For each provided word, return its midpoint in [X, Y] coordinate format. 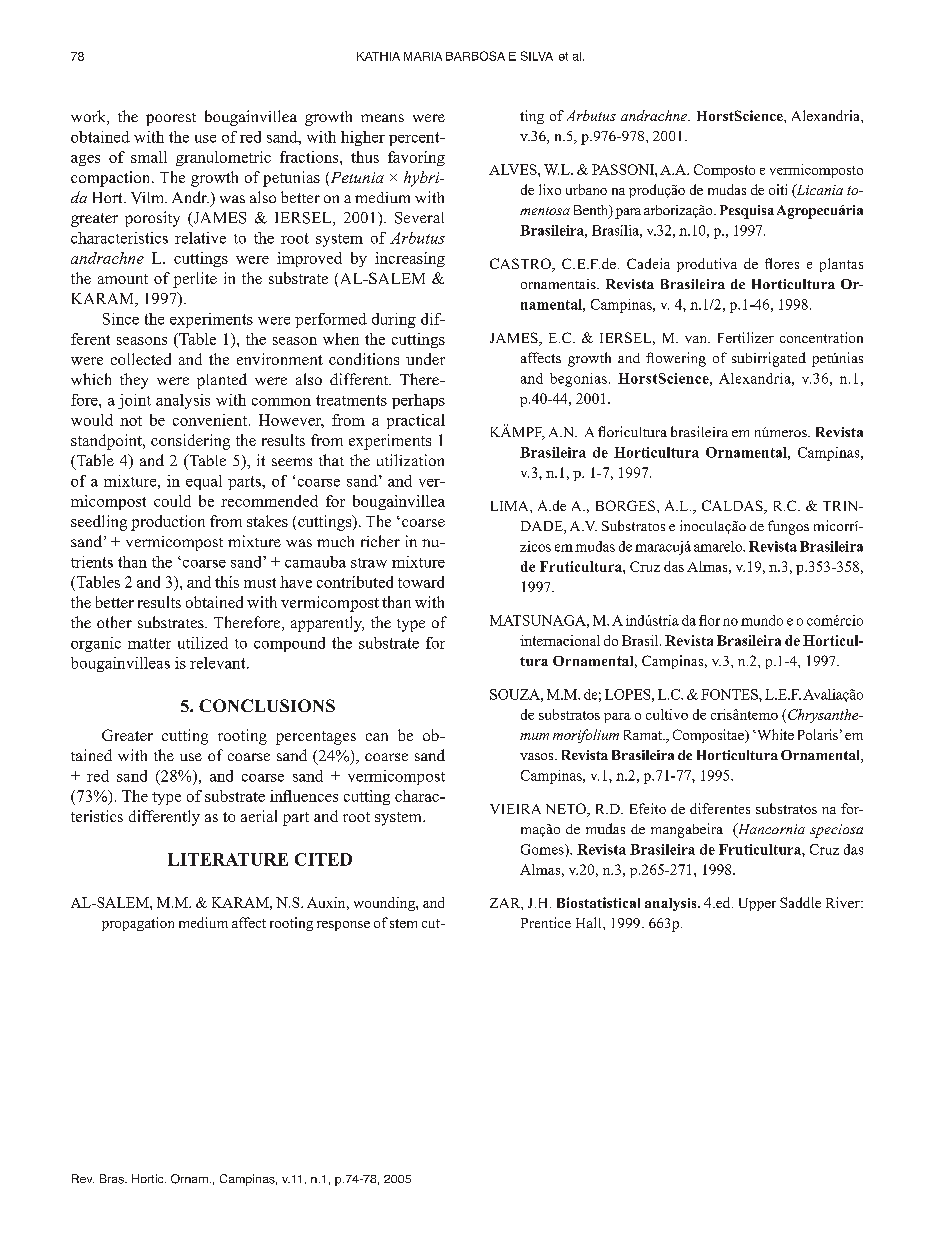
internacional [560, 640]
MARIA [423, 56]
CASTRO [521, 265]
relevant [219, 663]
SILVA [537, 56]
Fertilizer [746, 337]
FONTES [730, 694]
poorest [171, 119]
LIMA [511, 506]
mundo [762, 620]
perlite [195, 280]
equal [204, 482]
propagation [138, 924]
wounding [385, 904]
